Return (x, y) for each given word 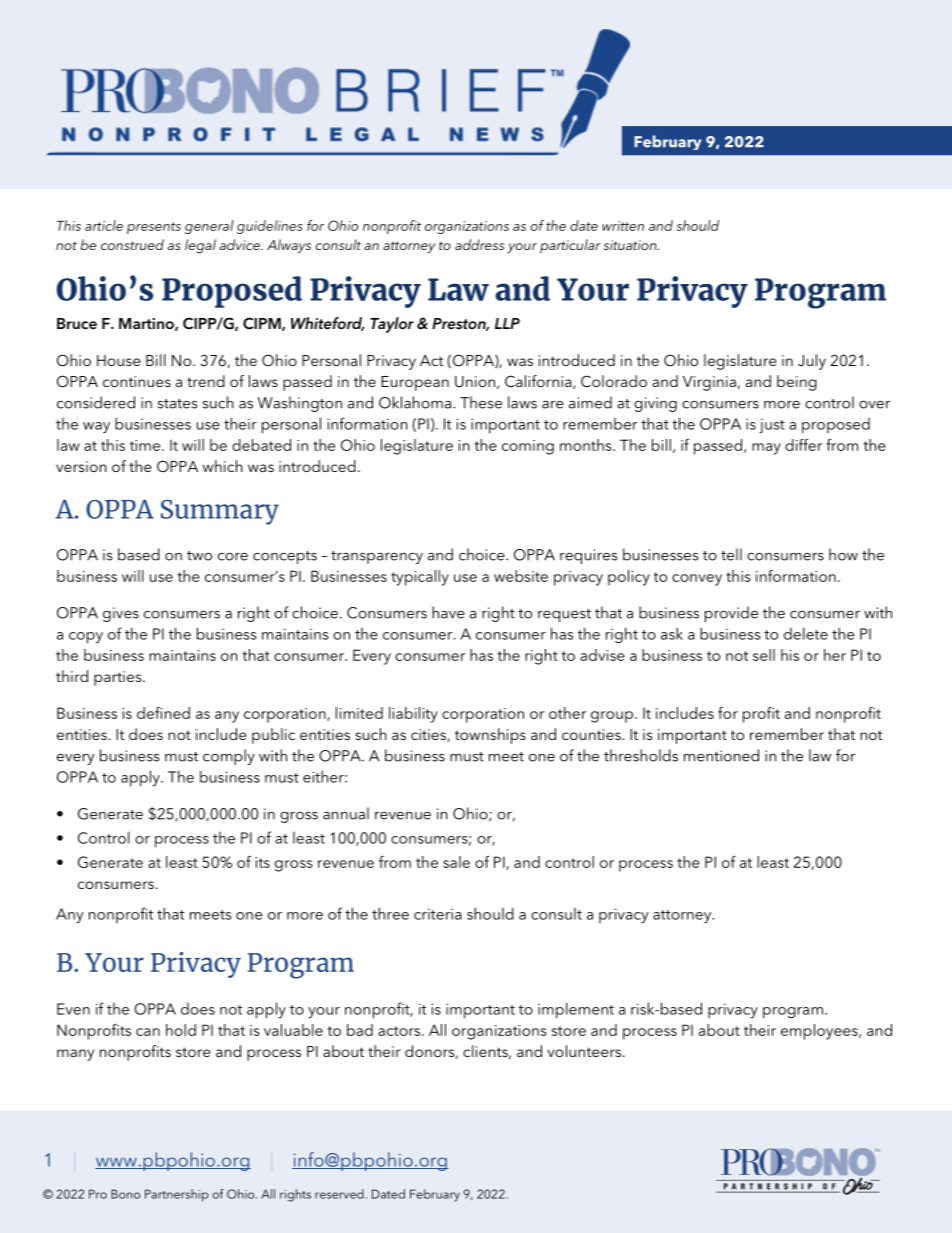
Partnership (176, 1195)
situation (631, 245)
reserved (340, 1194)
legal (200, 246)
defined (163, 713)
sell (764, 655)
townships (490, 736)
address (479, 244)
